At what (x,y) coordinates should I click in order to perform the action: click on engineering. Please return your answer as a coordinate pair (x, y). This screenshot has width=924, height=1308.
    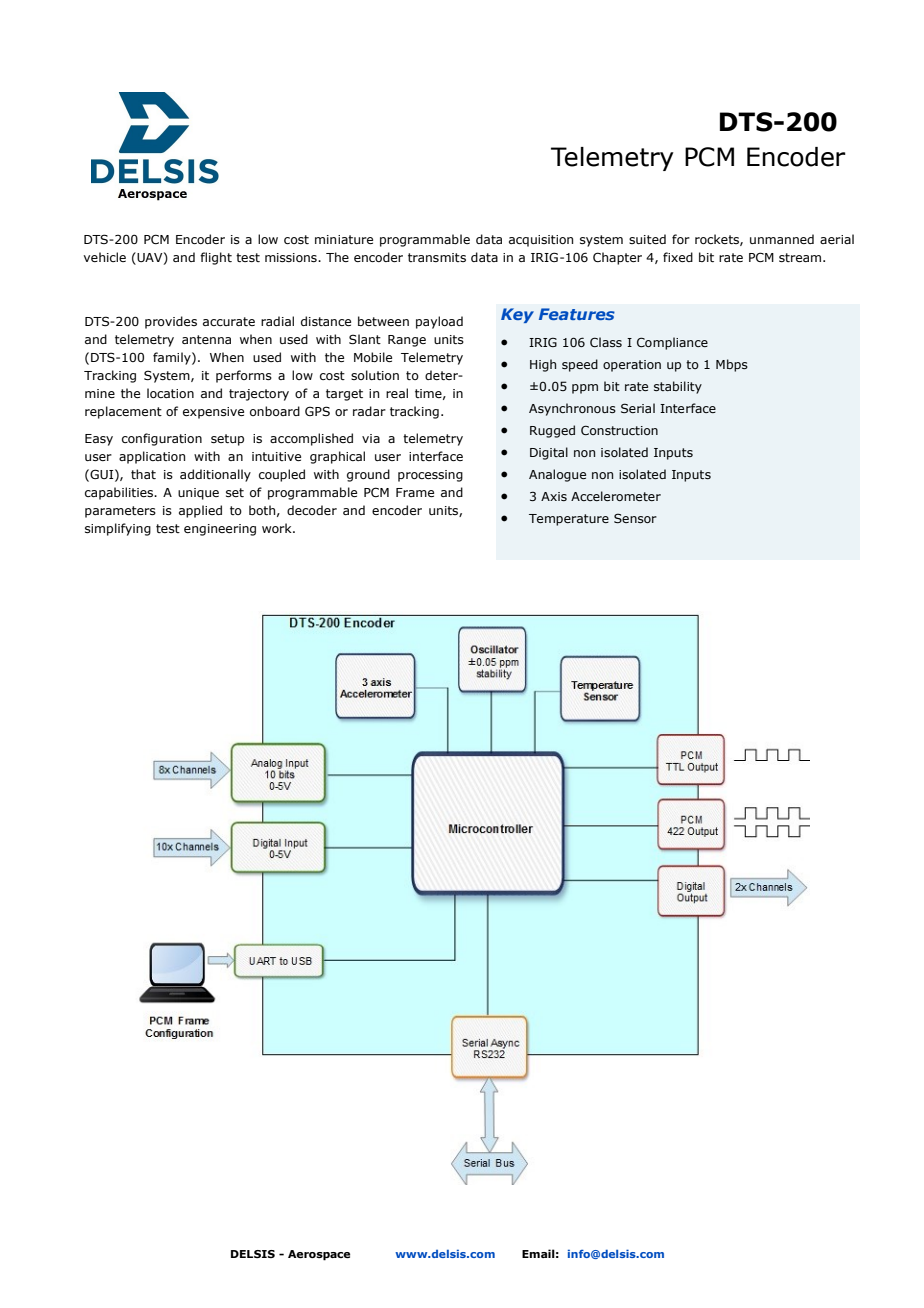
    Looking at the image, I should click on (220, 530).
